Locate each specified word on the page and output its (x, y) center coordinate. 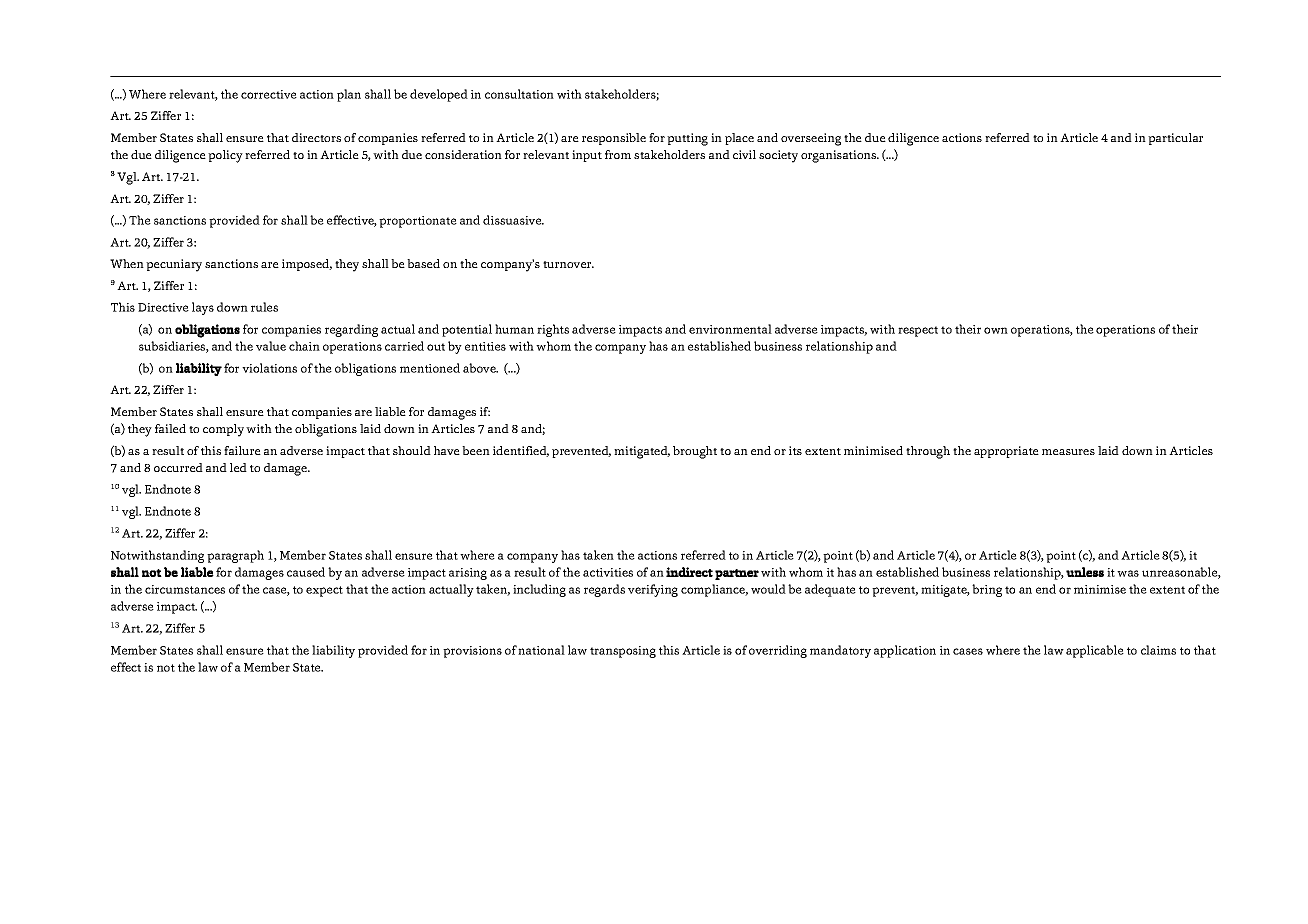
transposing (623, 652)
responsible (614, 139)
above (480, 368)
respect (918, 331)
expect (324, 591)
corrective (269, 94)
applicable (1095, 651)
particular (1175, 139)
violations (269, 368)
